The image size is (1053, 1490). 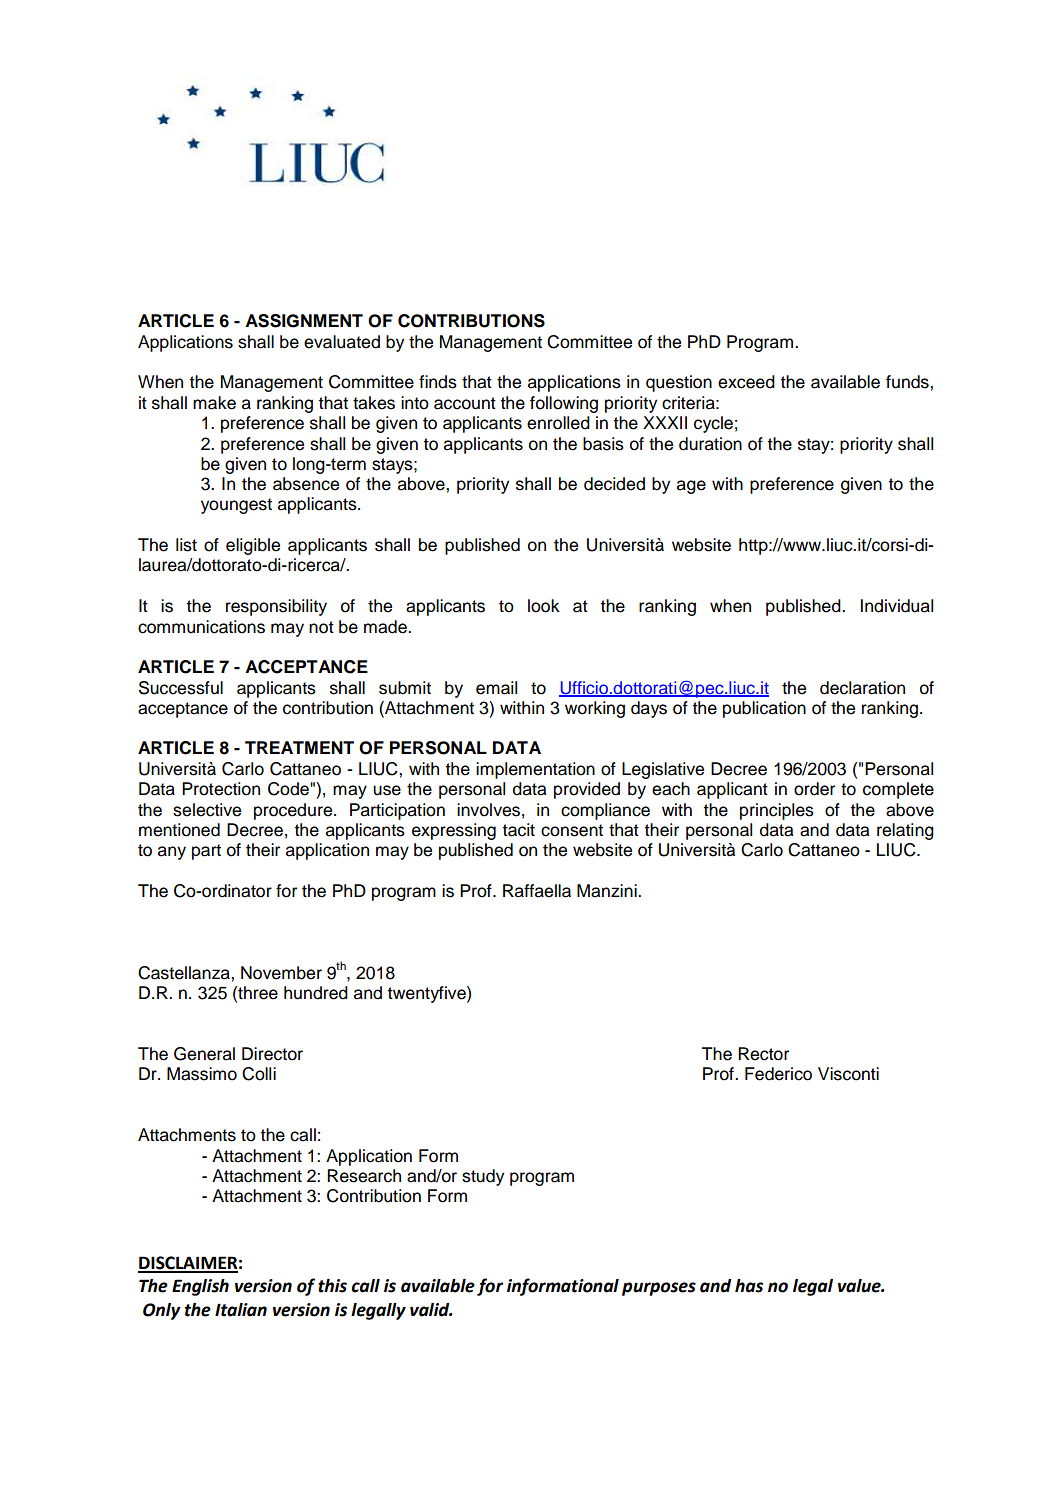 What do you see at coordinates (304, 321) in the document?
I see `ASSIGNMENT` at bounding box center [304, 321].
